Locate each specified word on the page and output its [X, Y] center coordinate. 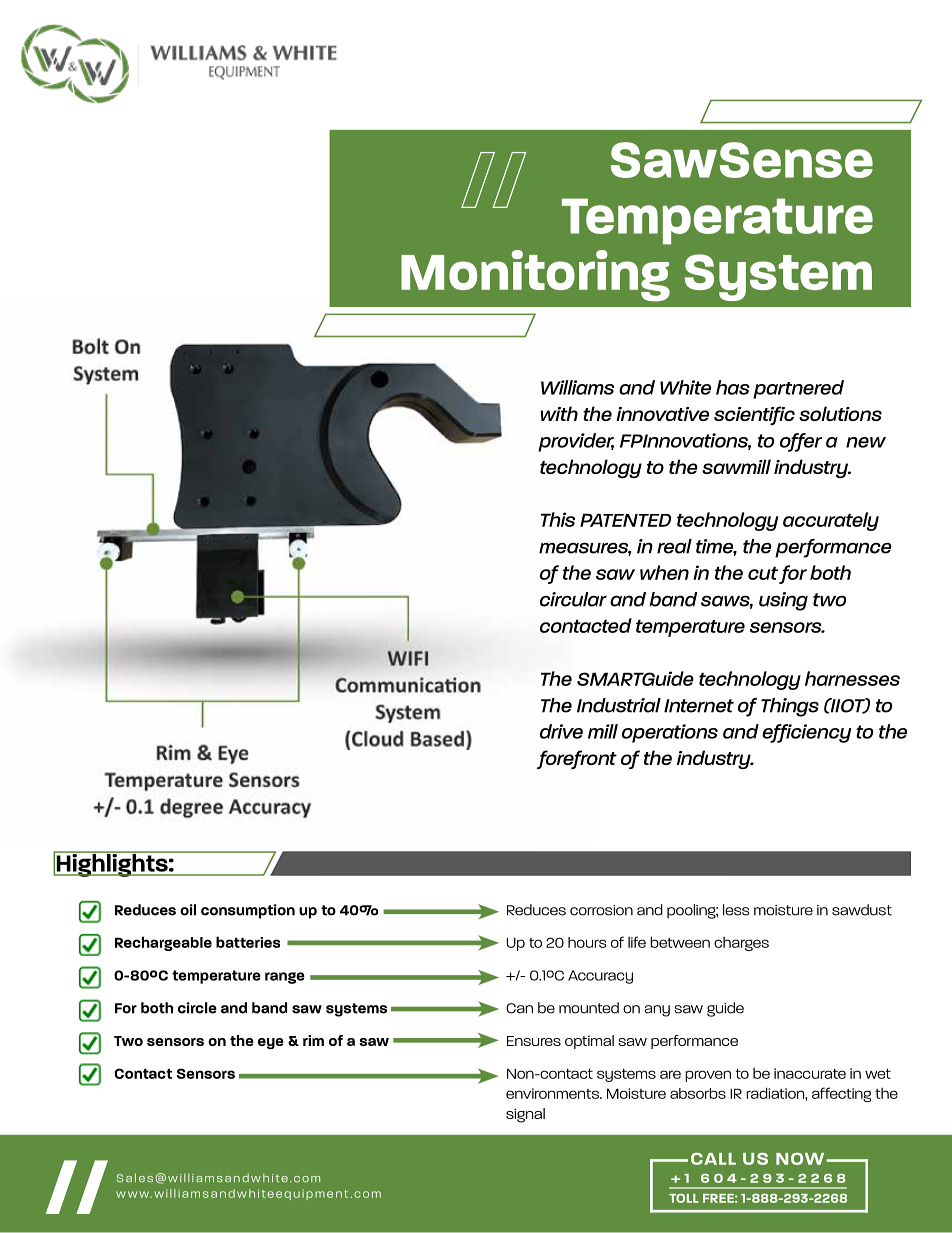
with [559, 413]
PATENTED [625, 520]
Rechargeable [163, 943]
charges [741, 944]
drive [561, 731]
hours [587, 942]
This [558, 519]
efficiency [806, 733]
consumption [248, 911]
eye [271, 1044]
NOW [801, 1158]
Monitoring [535, 276]
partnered [798, 389]
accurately [831, 521]
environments [553, 1093]
